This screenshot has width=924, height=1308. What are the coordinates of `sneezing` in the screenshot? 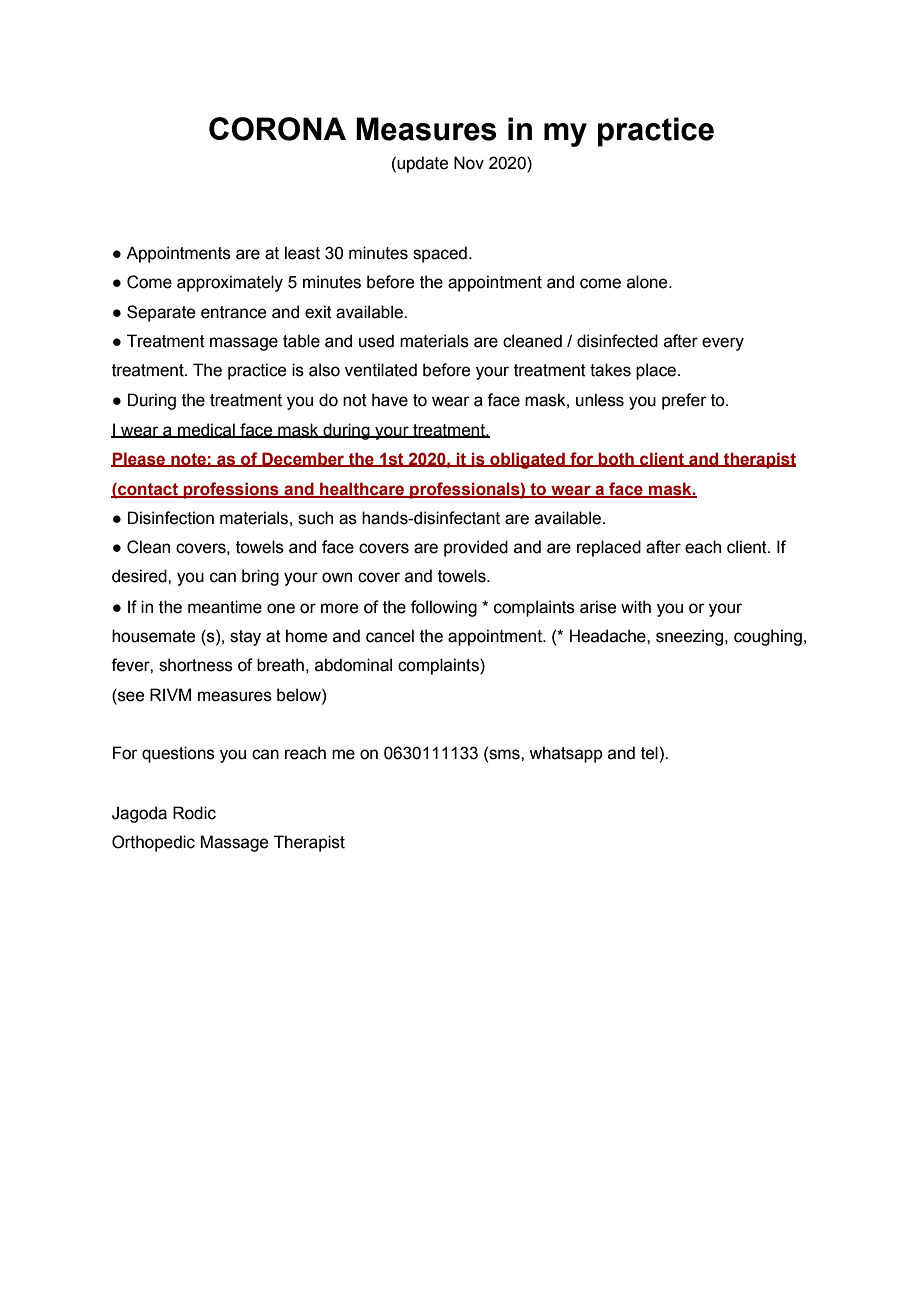 It's located at (691, 637).
